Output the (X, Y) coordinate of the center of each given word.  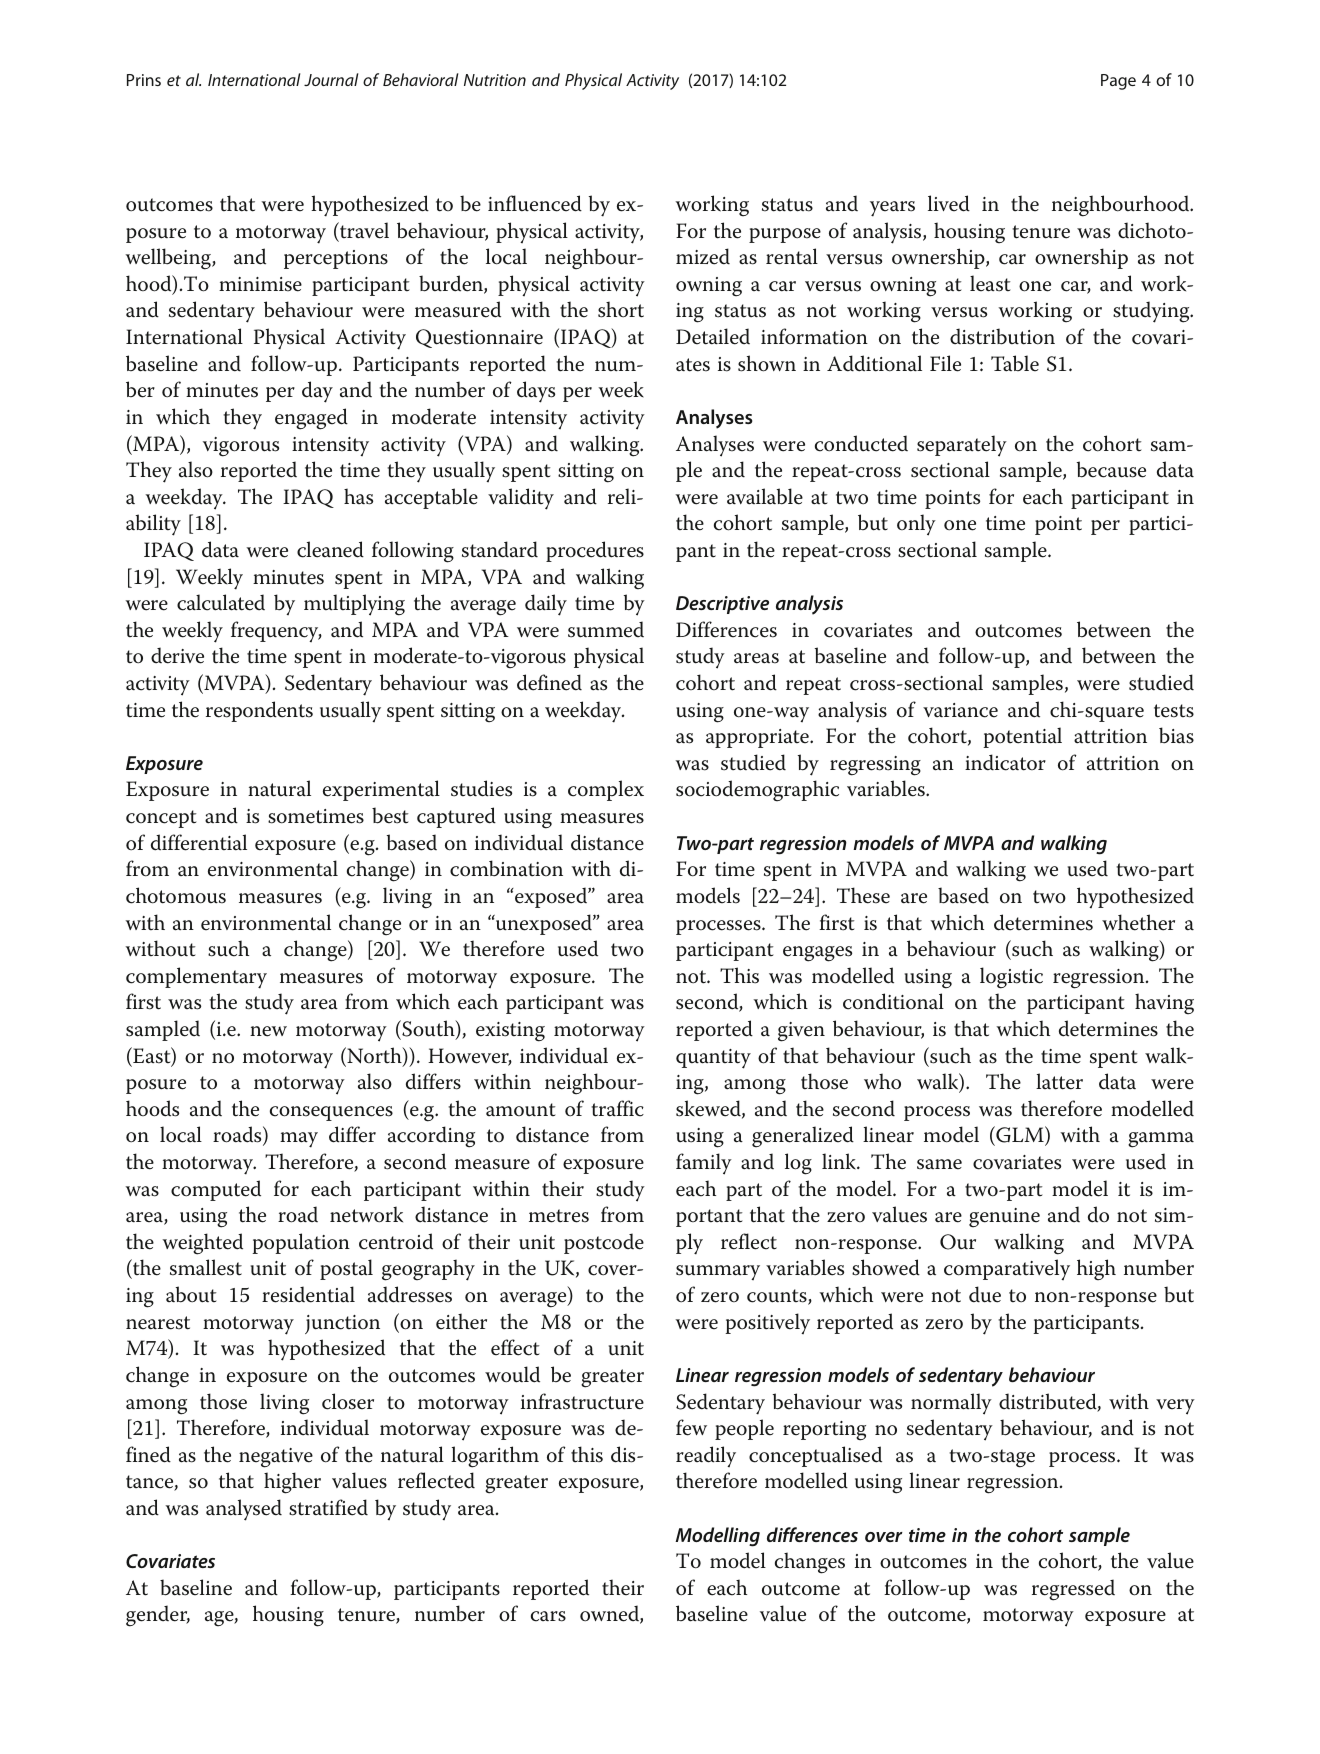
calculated (221, 602)
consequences (331, 1113)
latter (1059, 1081)
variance (960, 710)
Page (1118, 82)
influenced (535, 203)
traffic (617, 1108)
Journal (331, 79)
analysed (244, 1510)
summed (606, 629)
